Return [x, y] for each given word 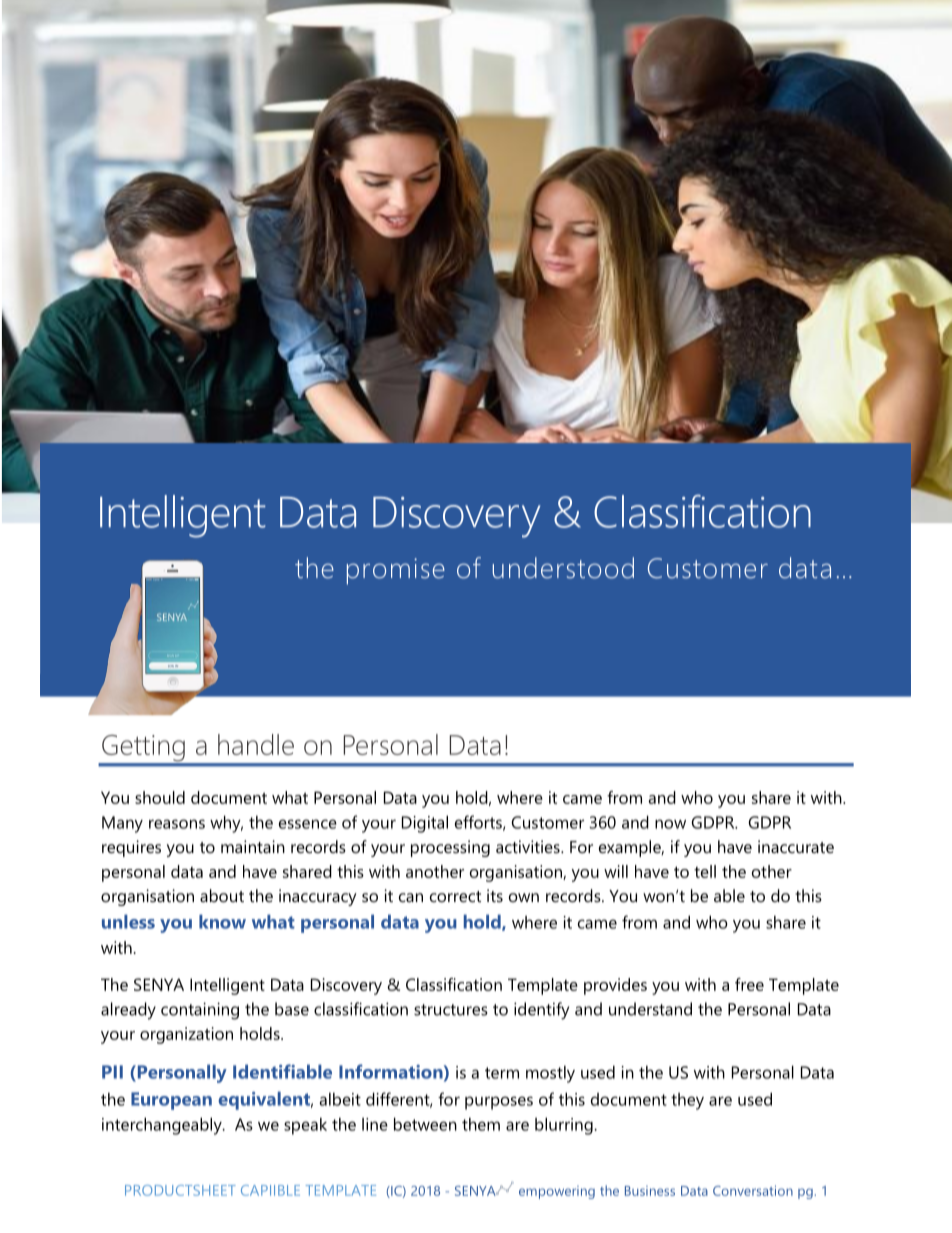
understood [563, 568]
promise [396, 571]
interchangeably [163, 1126]
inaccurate [796, 846]
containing [200, 1011]
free [749, 984]
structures [451, 1010]
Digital [425, 824]
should [160, 797]
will [616, 871]
